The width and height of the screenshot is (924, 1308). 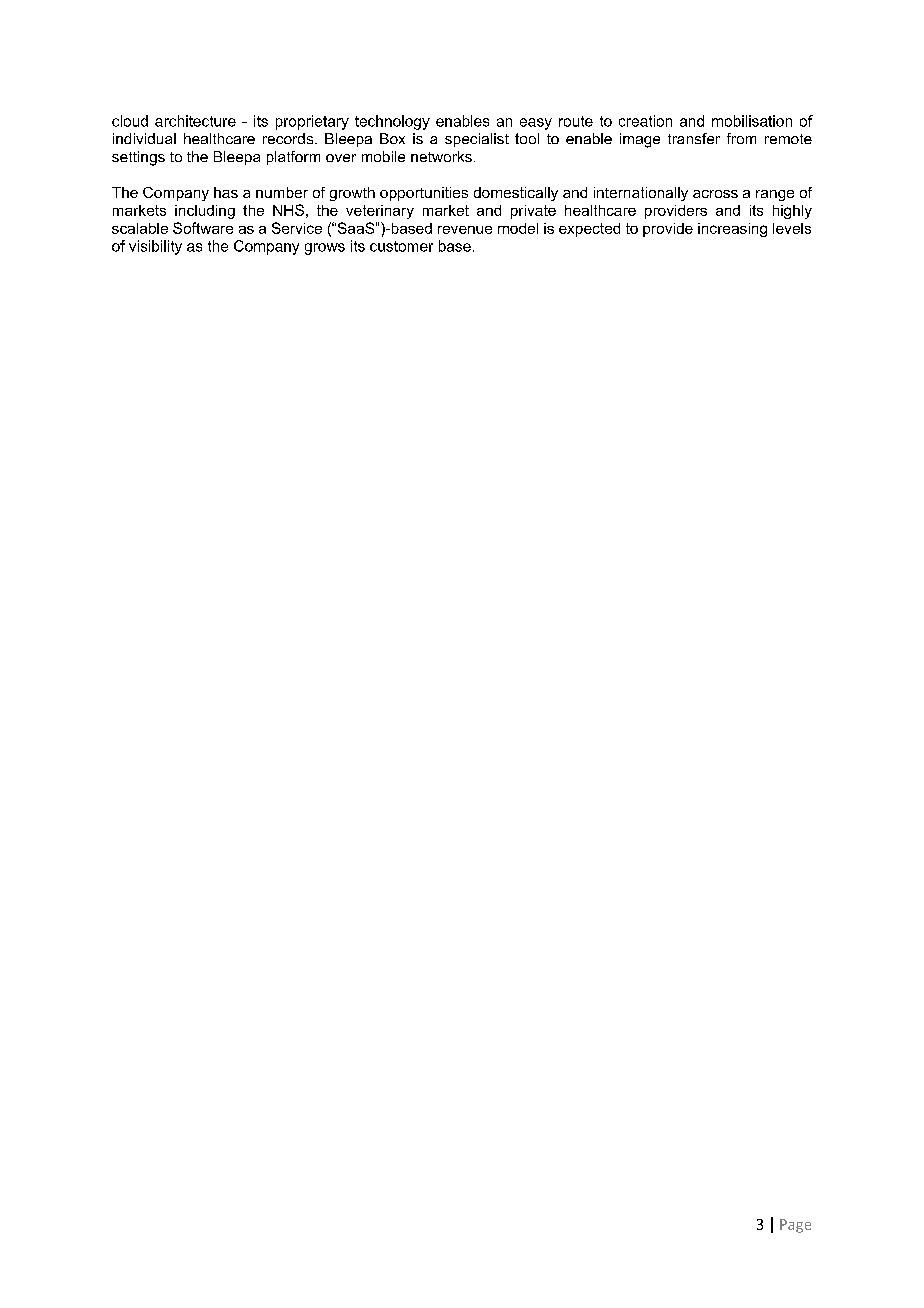 What do you see at coordinates (155, 247) in the screenshot?
I see `visibility` at bounding box center [155, 247].
